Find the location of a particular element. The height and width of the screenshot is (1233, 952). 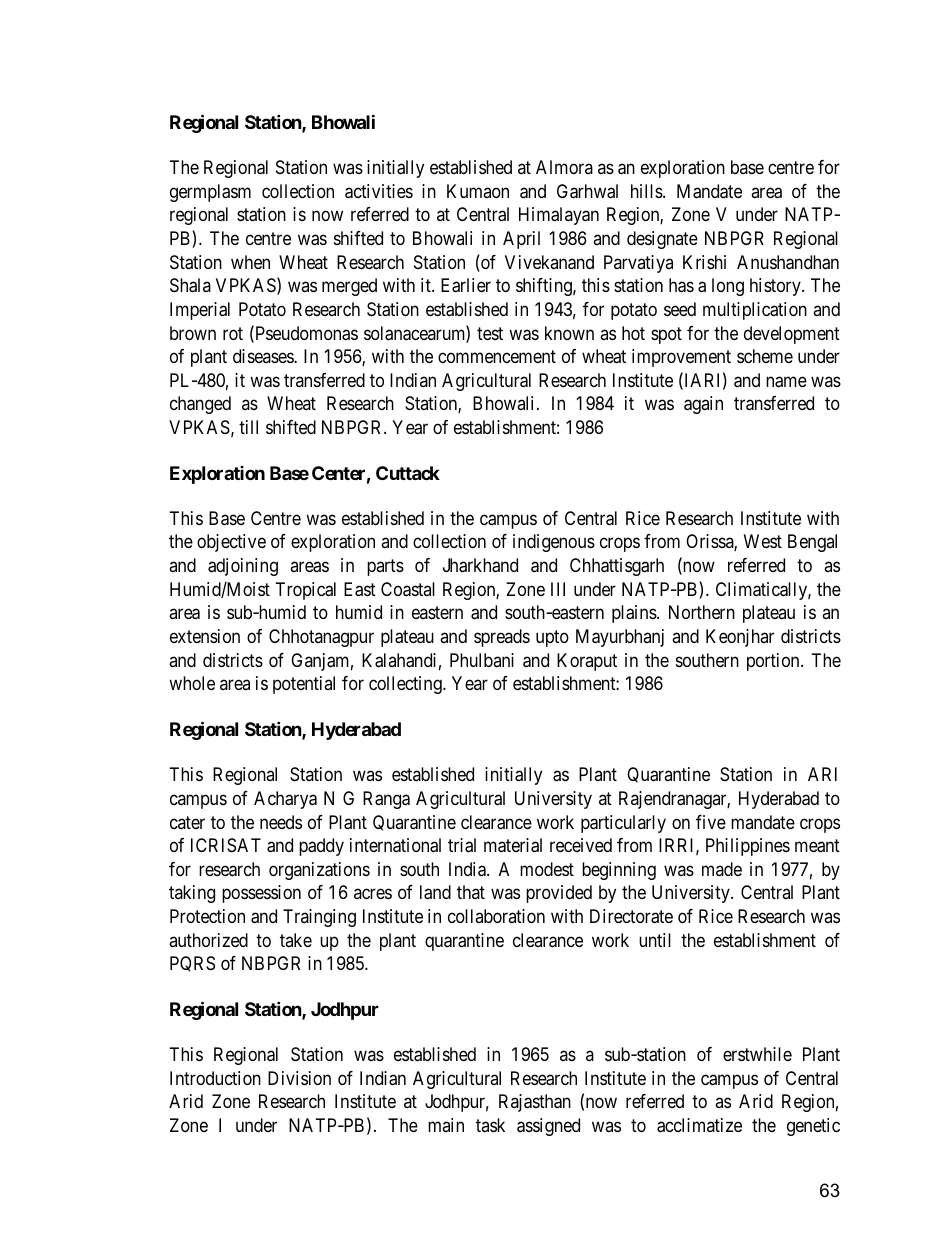

Rajasthan is located at coordinates (535, 1103).
